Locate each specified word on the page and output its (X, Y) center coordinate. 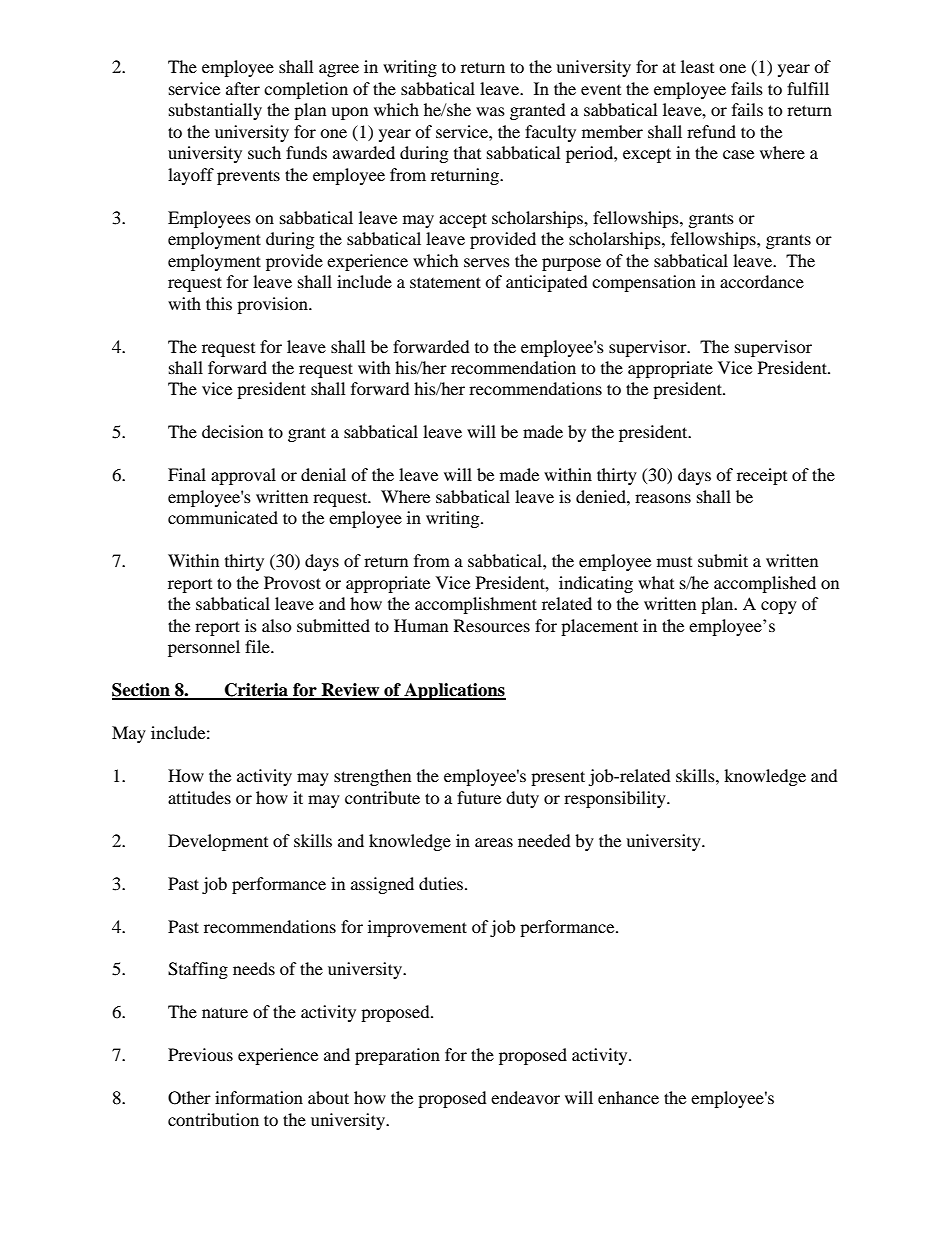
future (479, 797)
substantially (215, 111)
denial (323, 474)
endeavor (525, 1097)
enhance (628, 1097)
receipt (762, 476)
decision (232, 431)
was (490, 111)
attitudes (199, 797)
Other (189, 1098)
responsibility (616, 799)
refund (711, 131)
